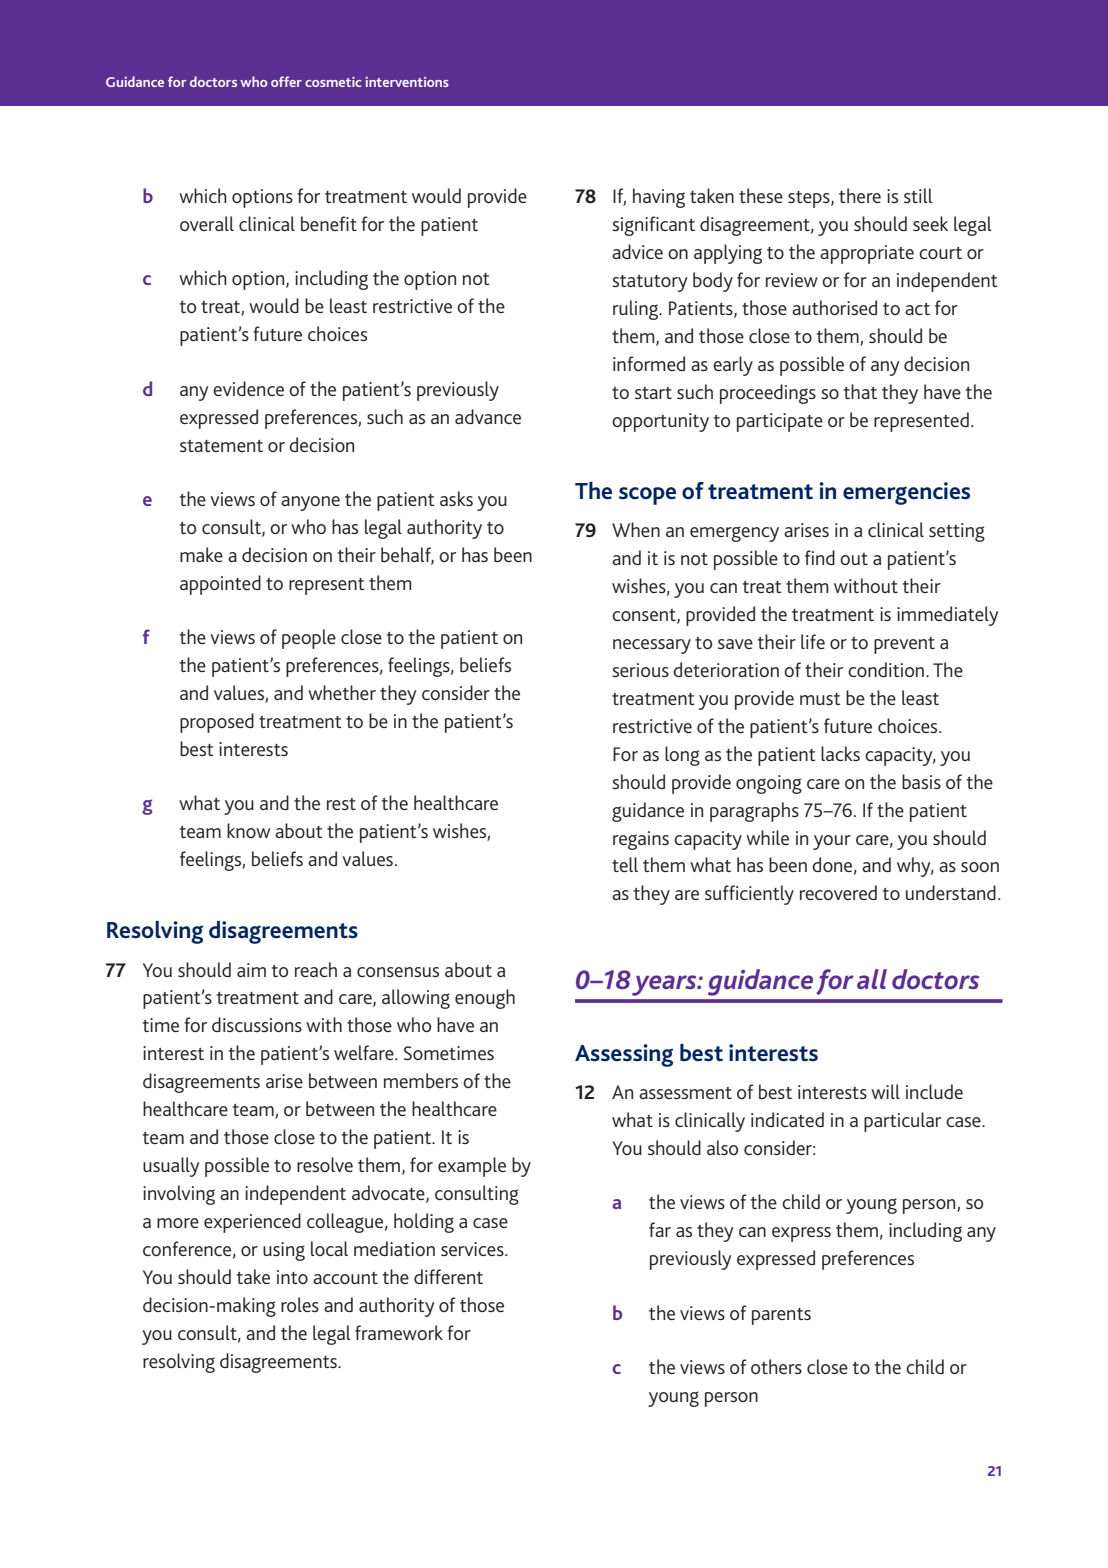 The image size is (1108, 1568). I want to click on roles, so click(300, 1304).
